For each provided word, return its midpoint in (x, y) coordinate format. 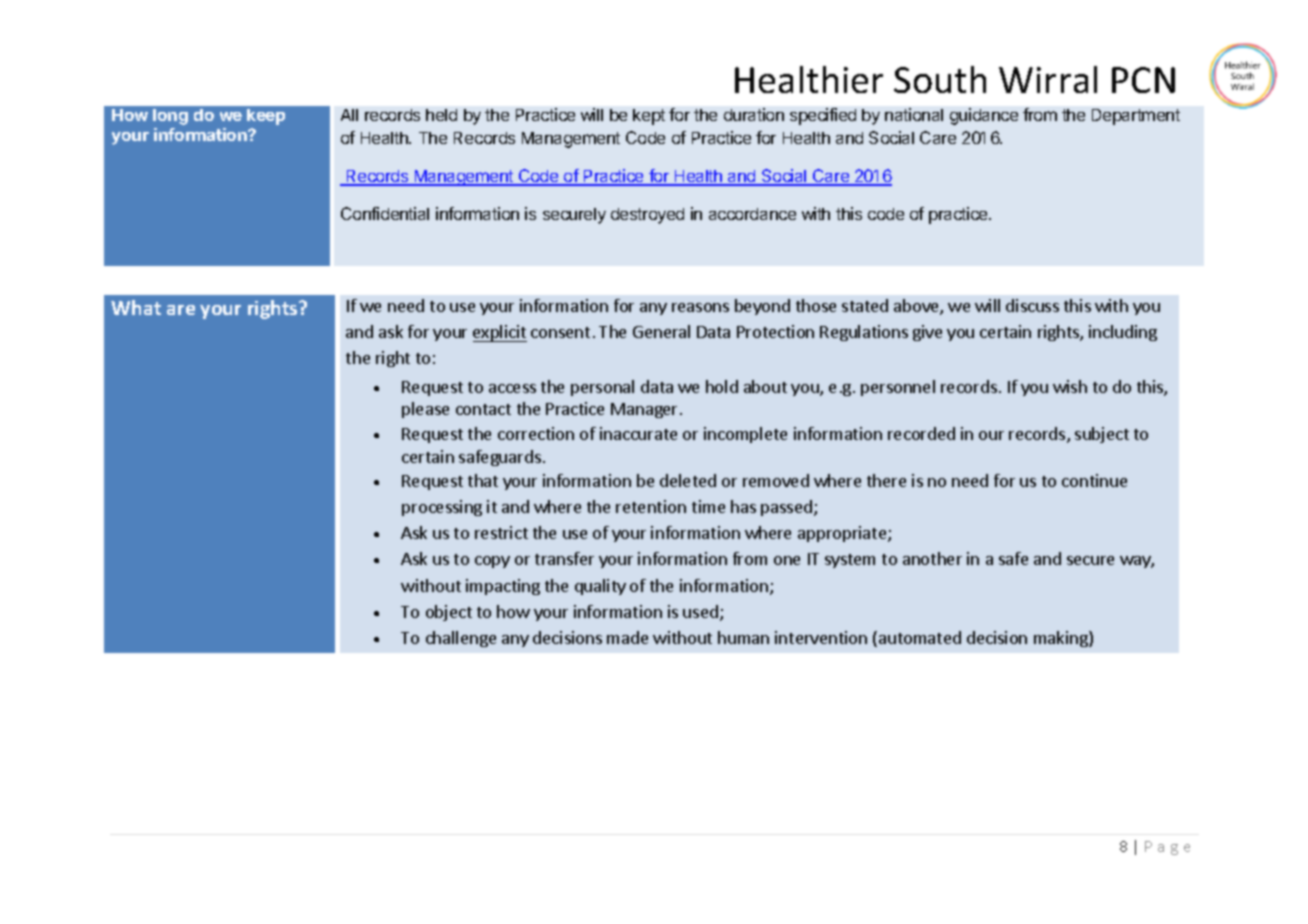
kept (649, 117)
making (1062, 639)
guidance (984, 116)
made (627, 637)
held (441, 115)
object (449, 613)
